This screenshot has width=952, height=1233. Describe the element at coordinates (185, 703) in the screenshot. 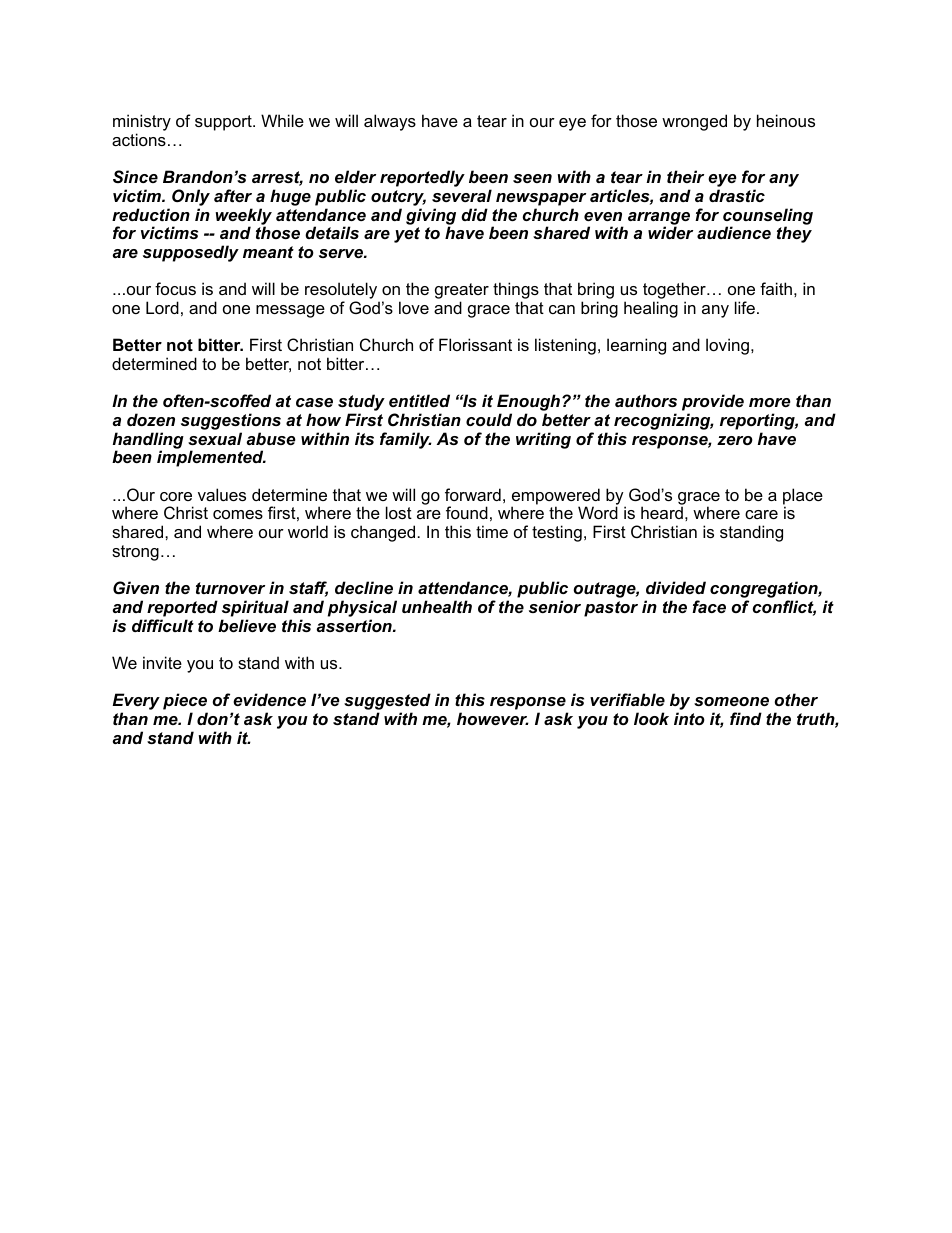

I see `piece` at that location.
